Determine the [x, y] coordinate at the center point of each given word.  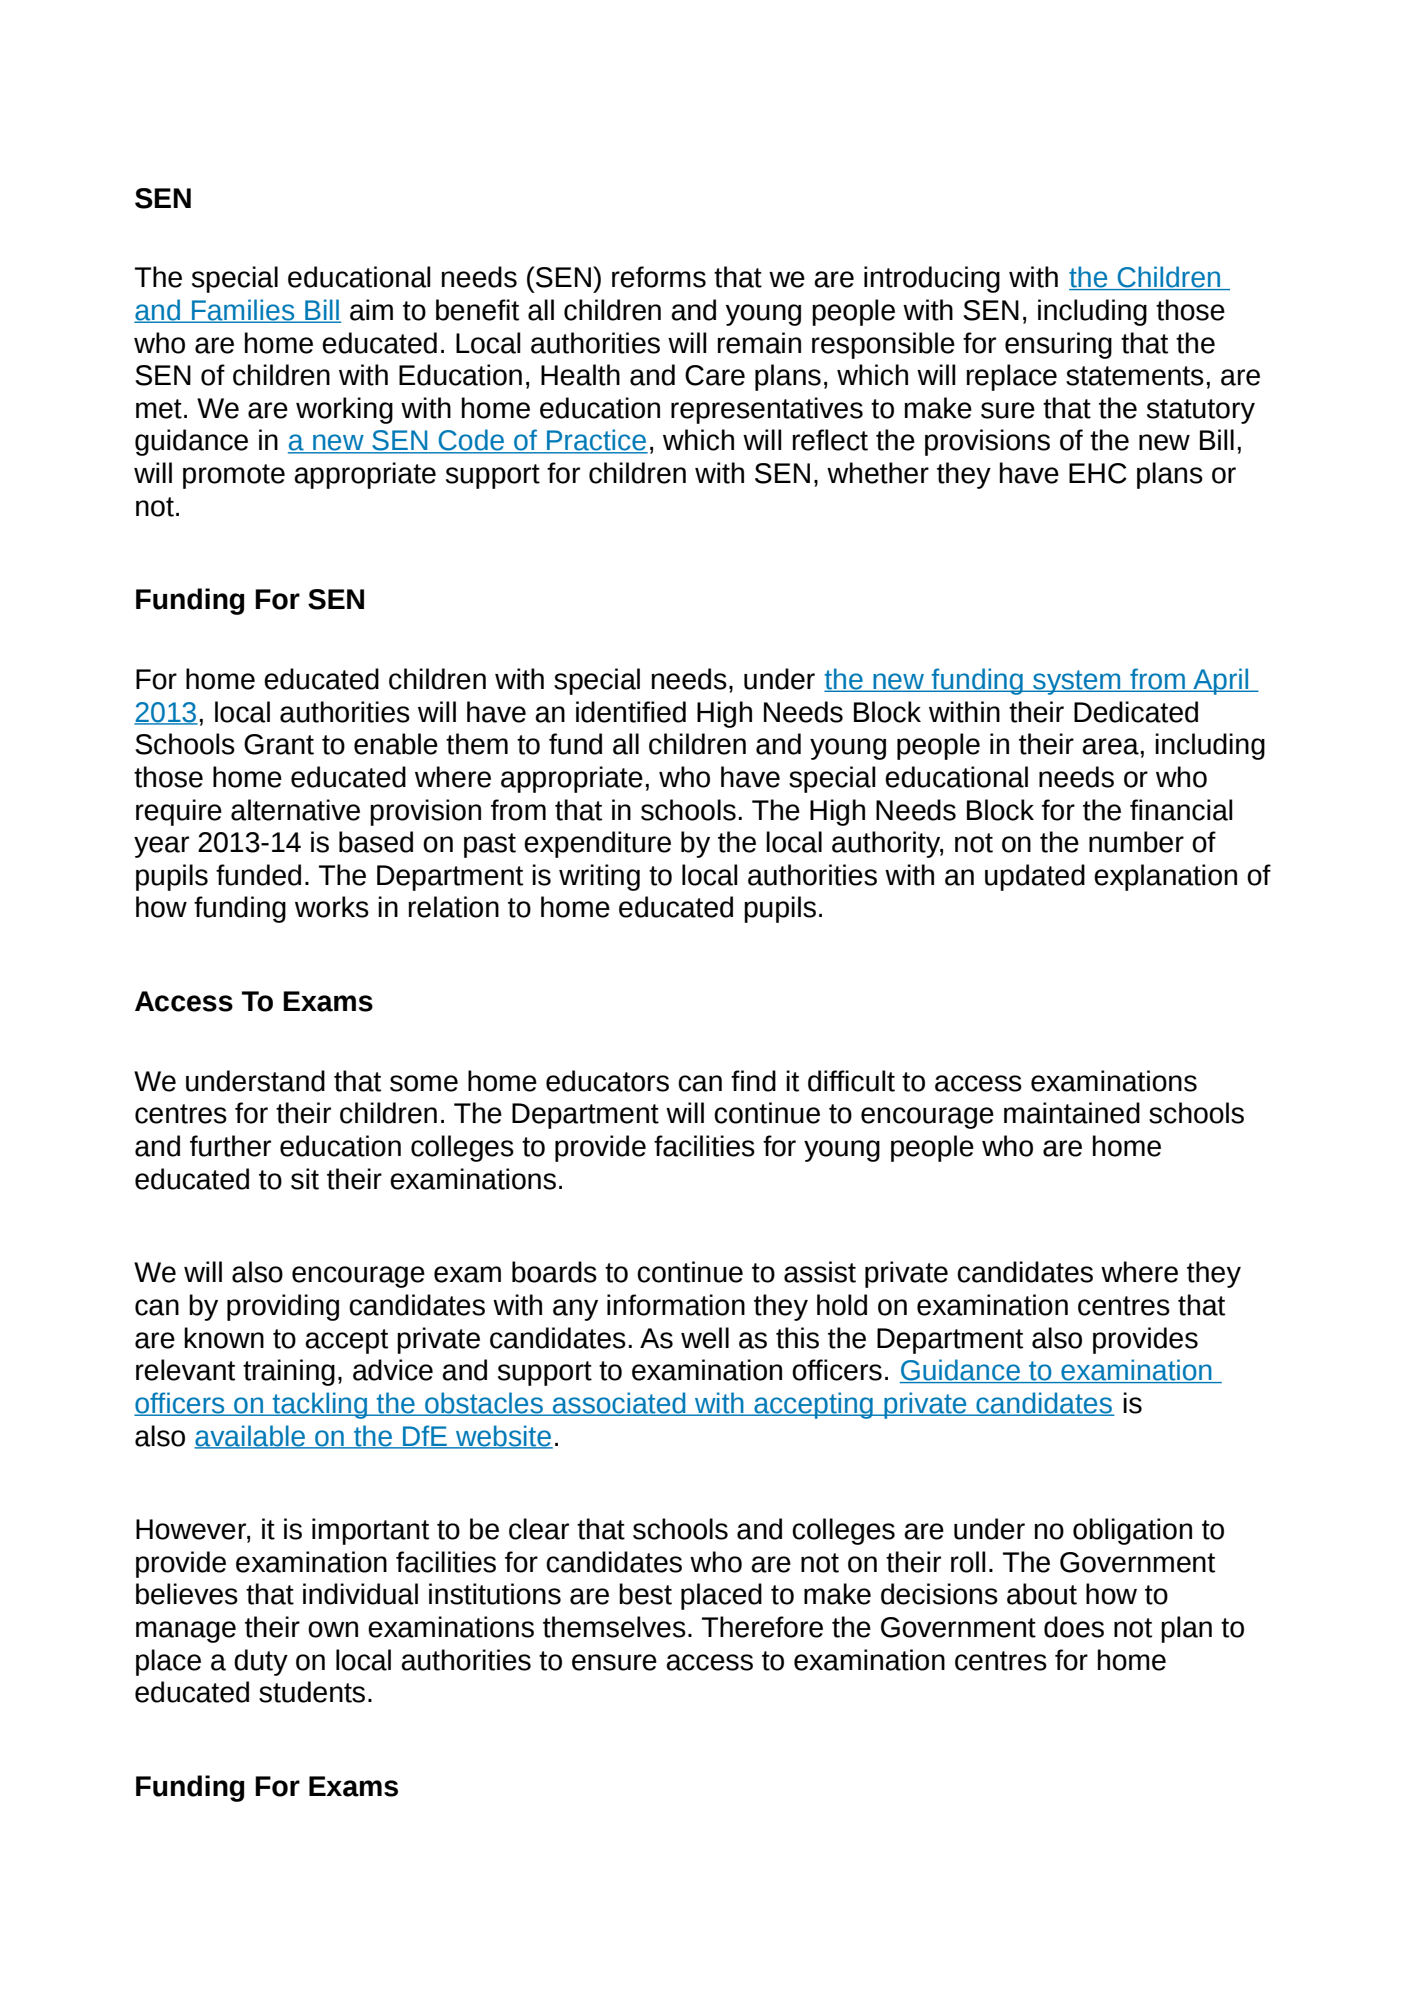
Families [243, 311]
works [332, 907]
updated [1035, 877]
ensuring [1058, 345]
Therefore [762, 1627]
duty [261, 1662]
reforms [659, 277]
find [753, 1081]
